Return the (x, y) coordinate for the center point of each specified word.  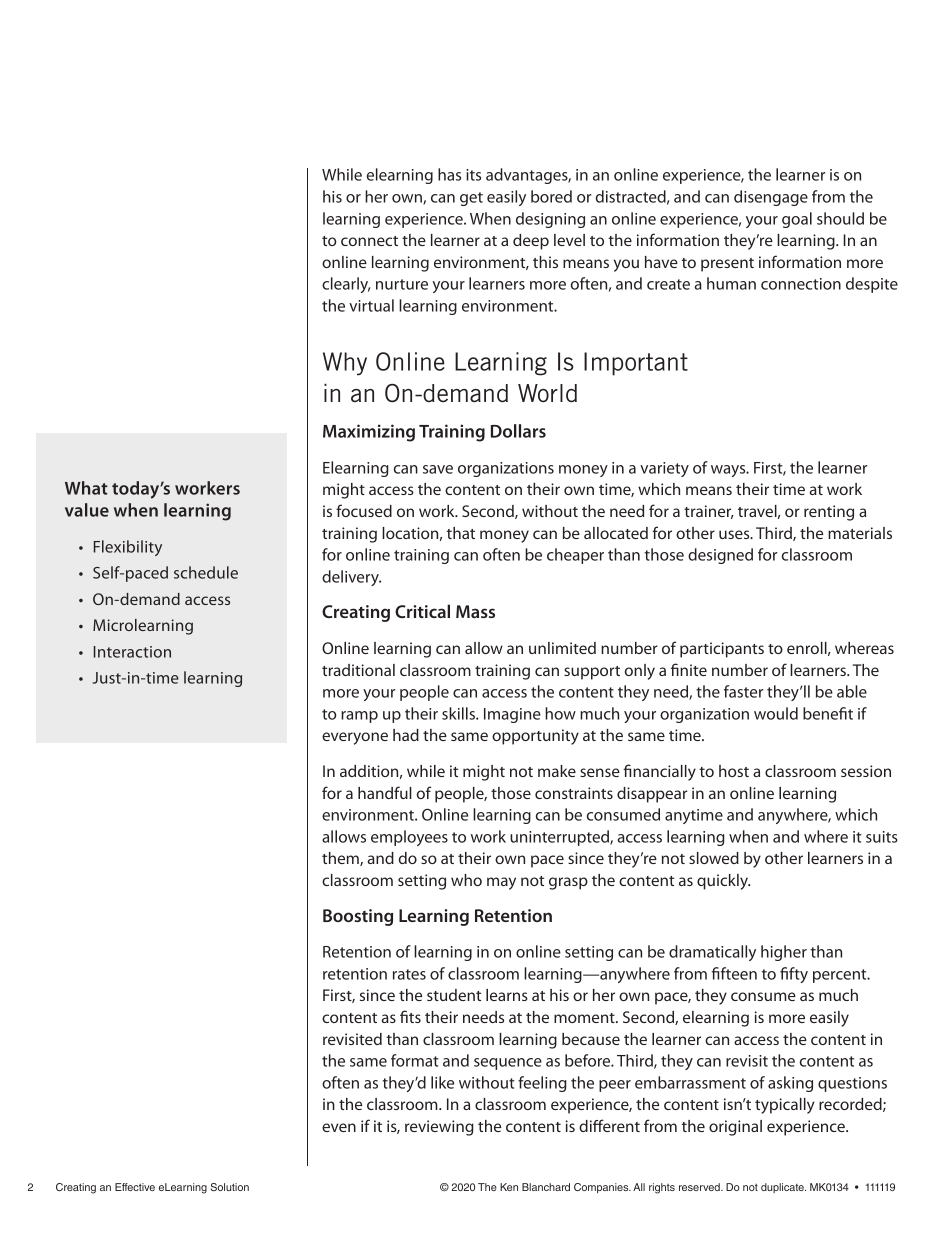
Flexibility (128, 548)
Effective (135, 1187)
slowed (714, 858)
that (461, 533)
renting (829, 513)
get (471, 199)
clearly (346, 285)
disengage (771, 198)
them (341, 859)
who (466, 880)
